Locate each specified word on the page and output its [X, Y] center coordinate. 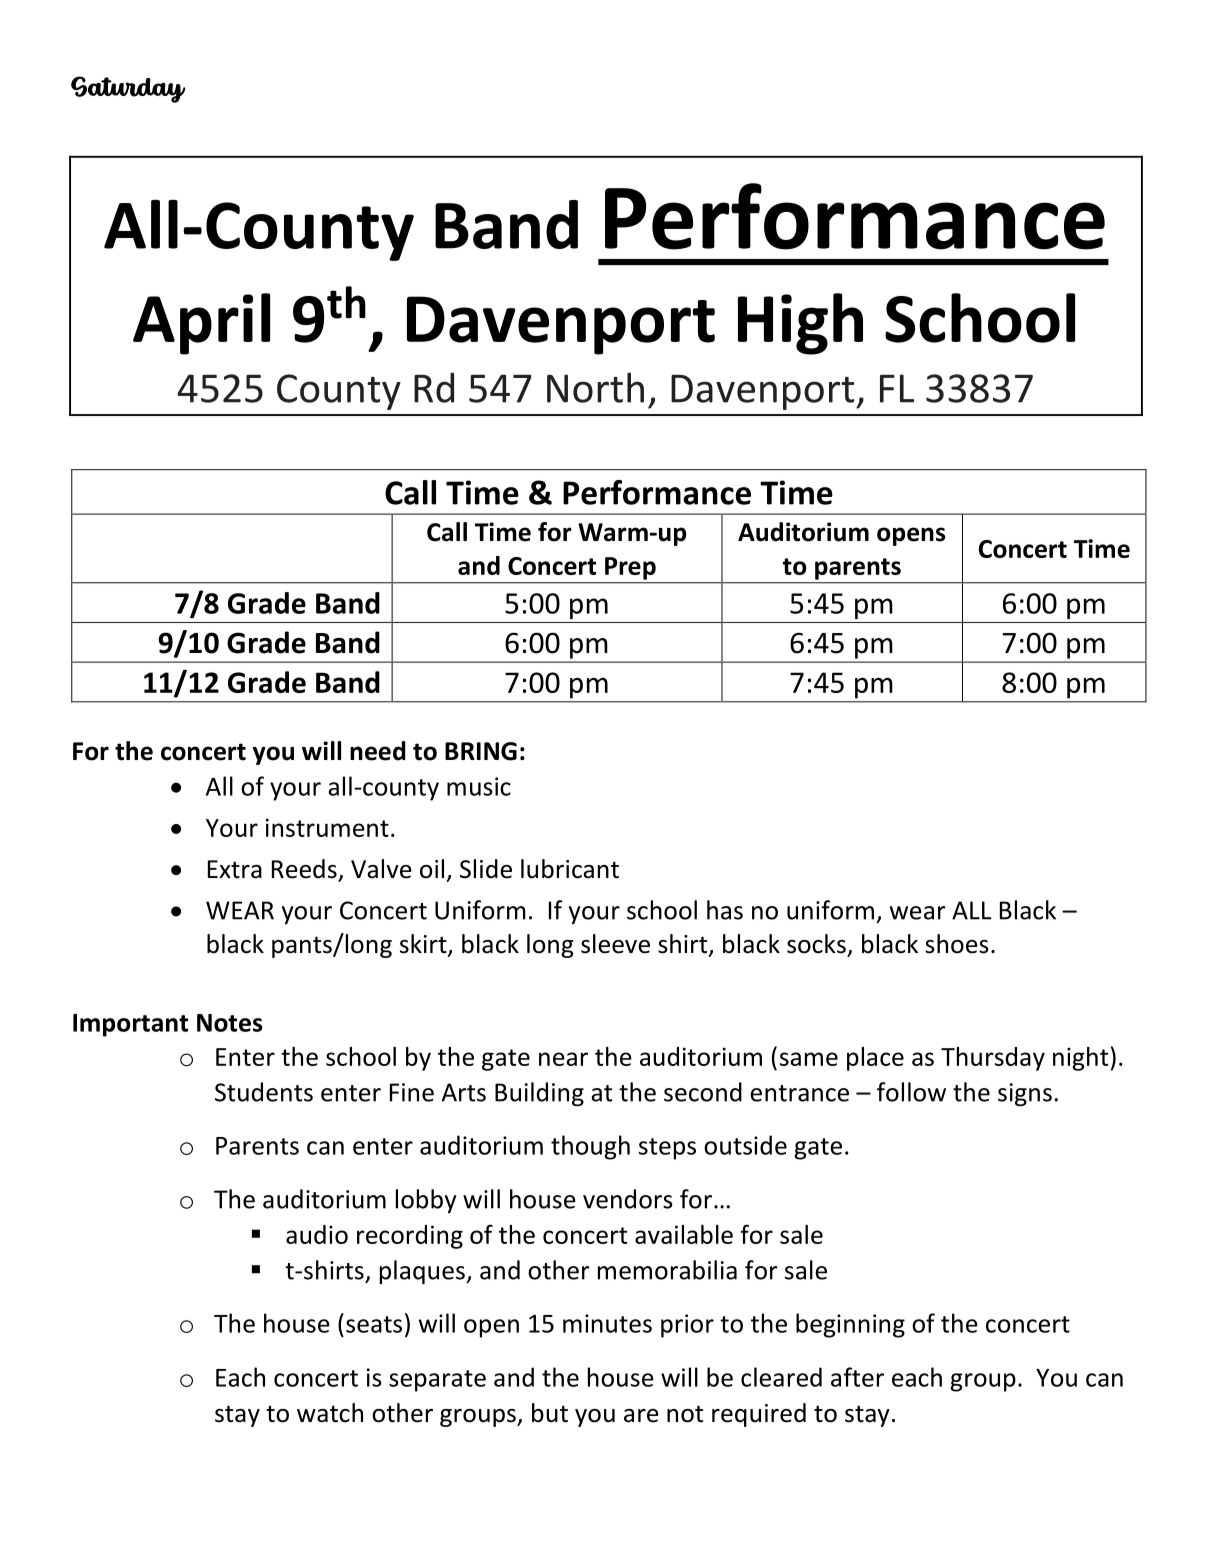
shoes [957, 944]
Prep [630, 568]
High [800, 324]
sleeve [615, 944]
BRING [481, 751]
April [201, 324]
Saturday [128, 89]
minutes [607, 1323]
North [595, 387]
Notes [230, 1023]
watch [330, 1413]
